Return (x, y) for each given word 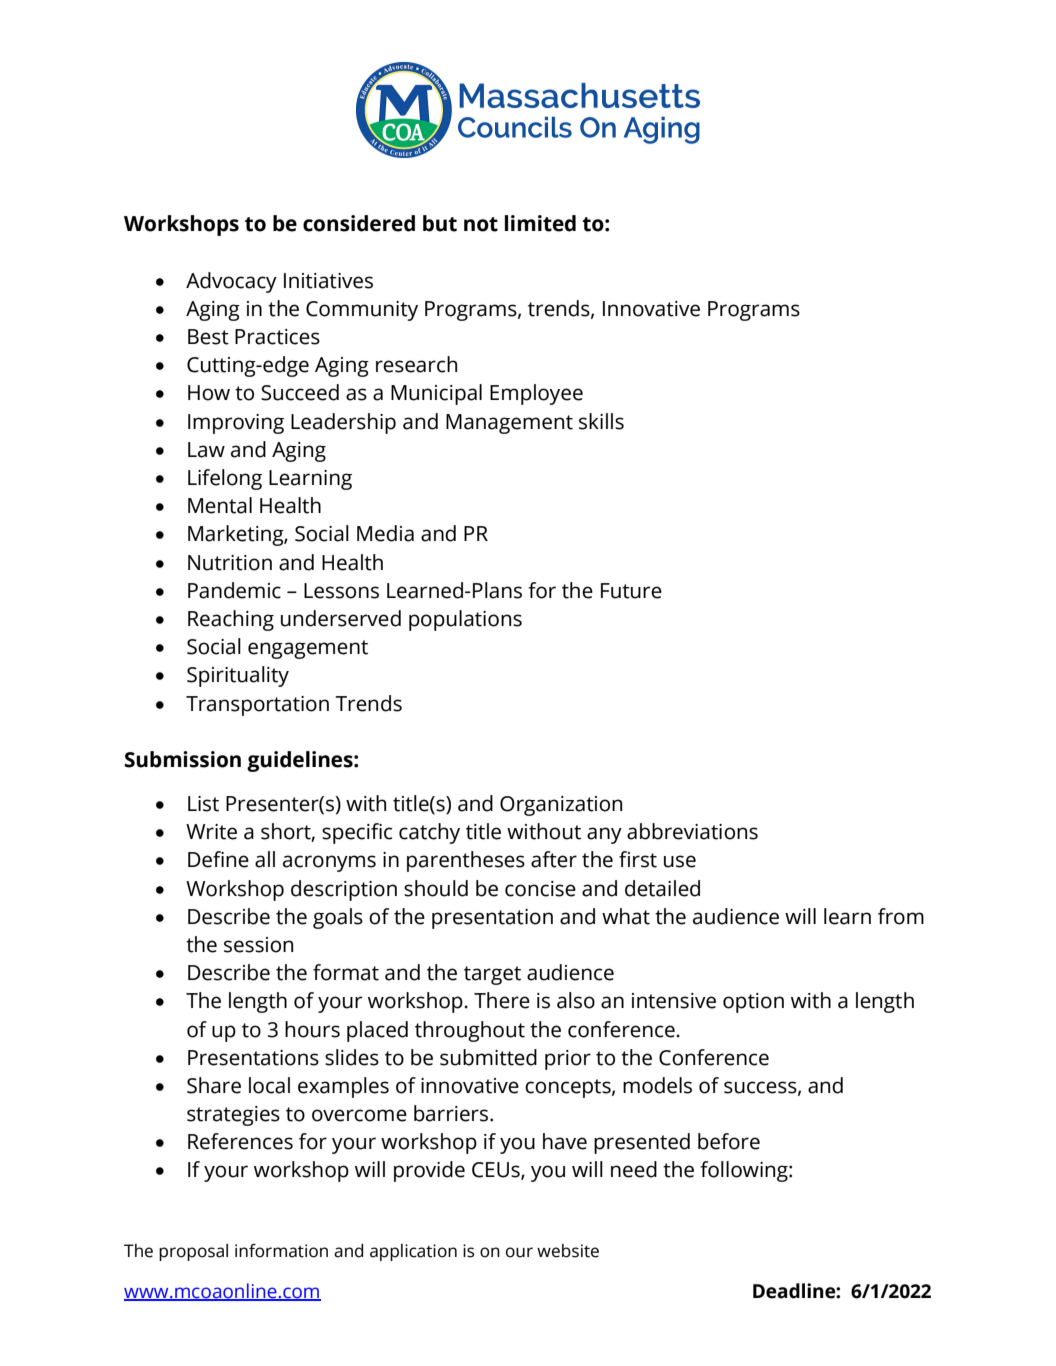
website (568, 1251)
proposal (193, 1252)
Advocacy (231, 282)
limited (540, 223)
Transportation (257, 706)
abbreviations (692, 831)
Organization (561, 806)
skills (601, 421)
